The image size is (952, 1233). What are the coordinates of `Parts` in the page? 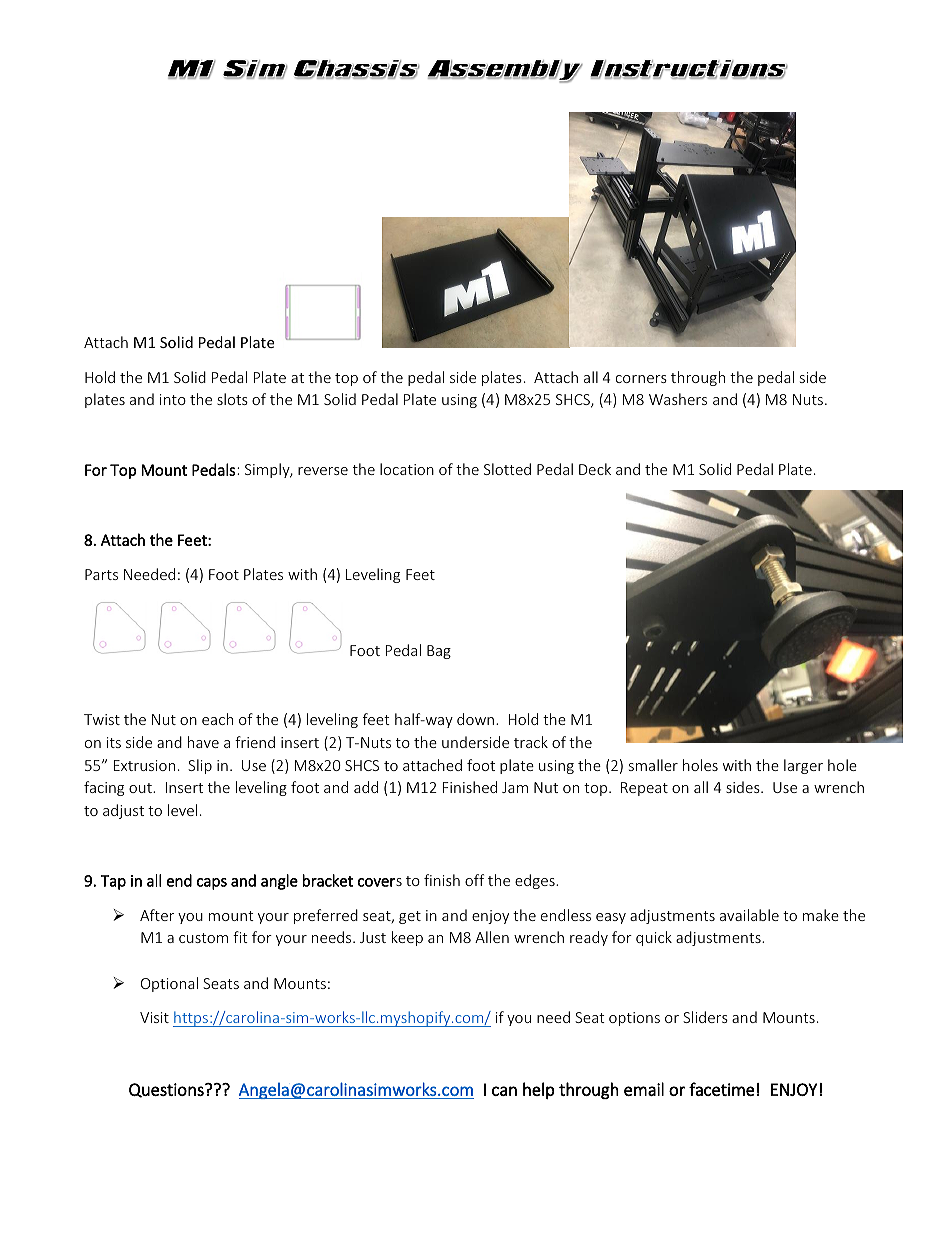 It's located at (101, 574).
